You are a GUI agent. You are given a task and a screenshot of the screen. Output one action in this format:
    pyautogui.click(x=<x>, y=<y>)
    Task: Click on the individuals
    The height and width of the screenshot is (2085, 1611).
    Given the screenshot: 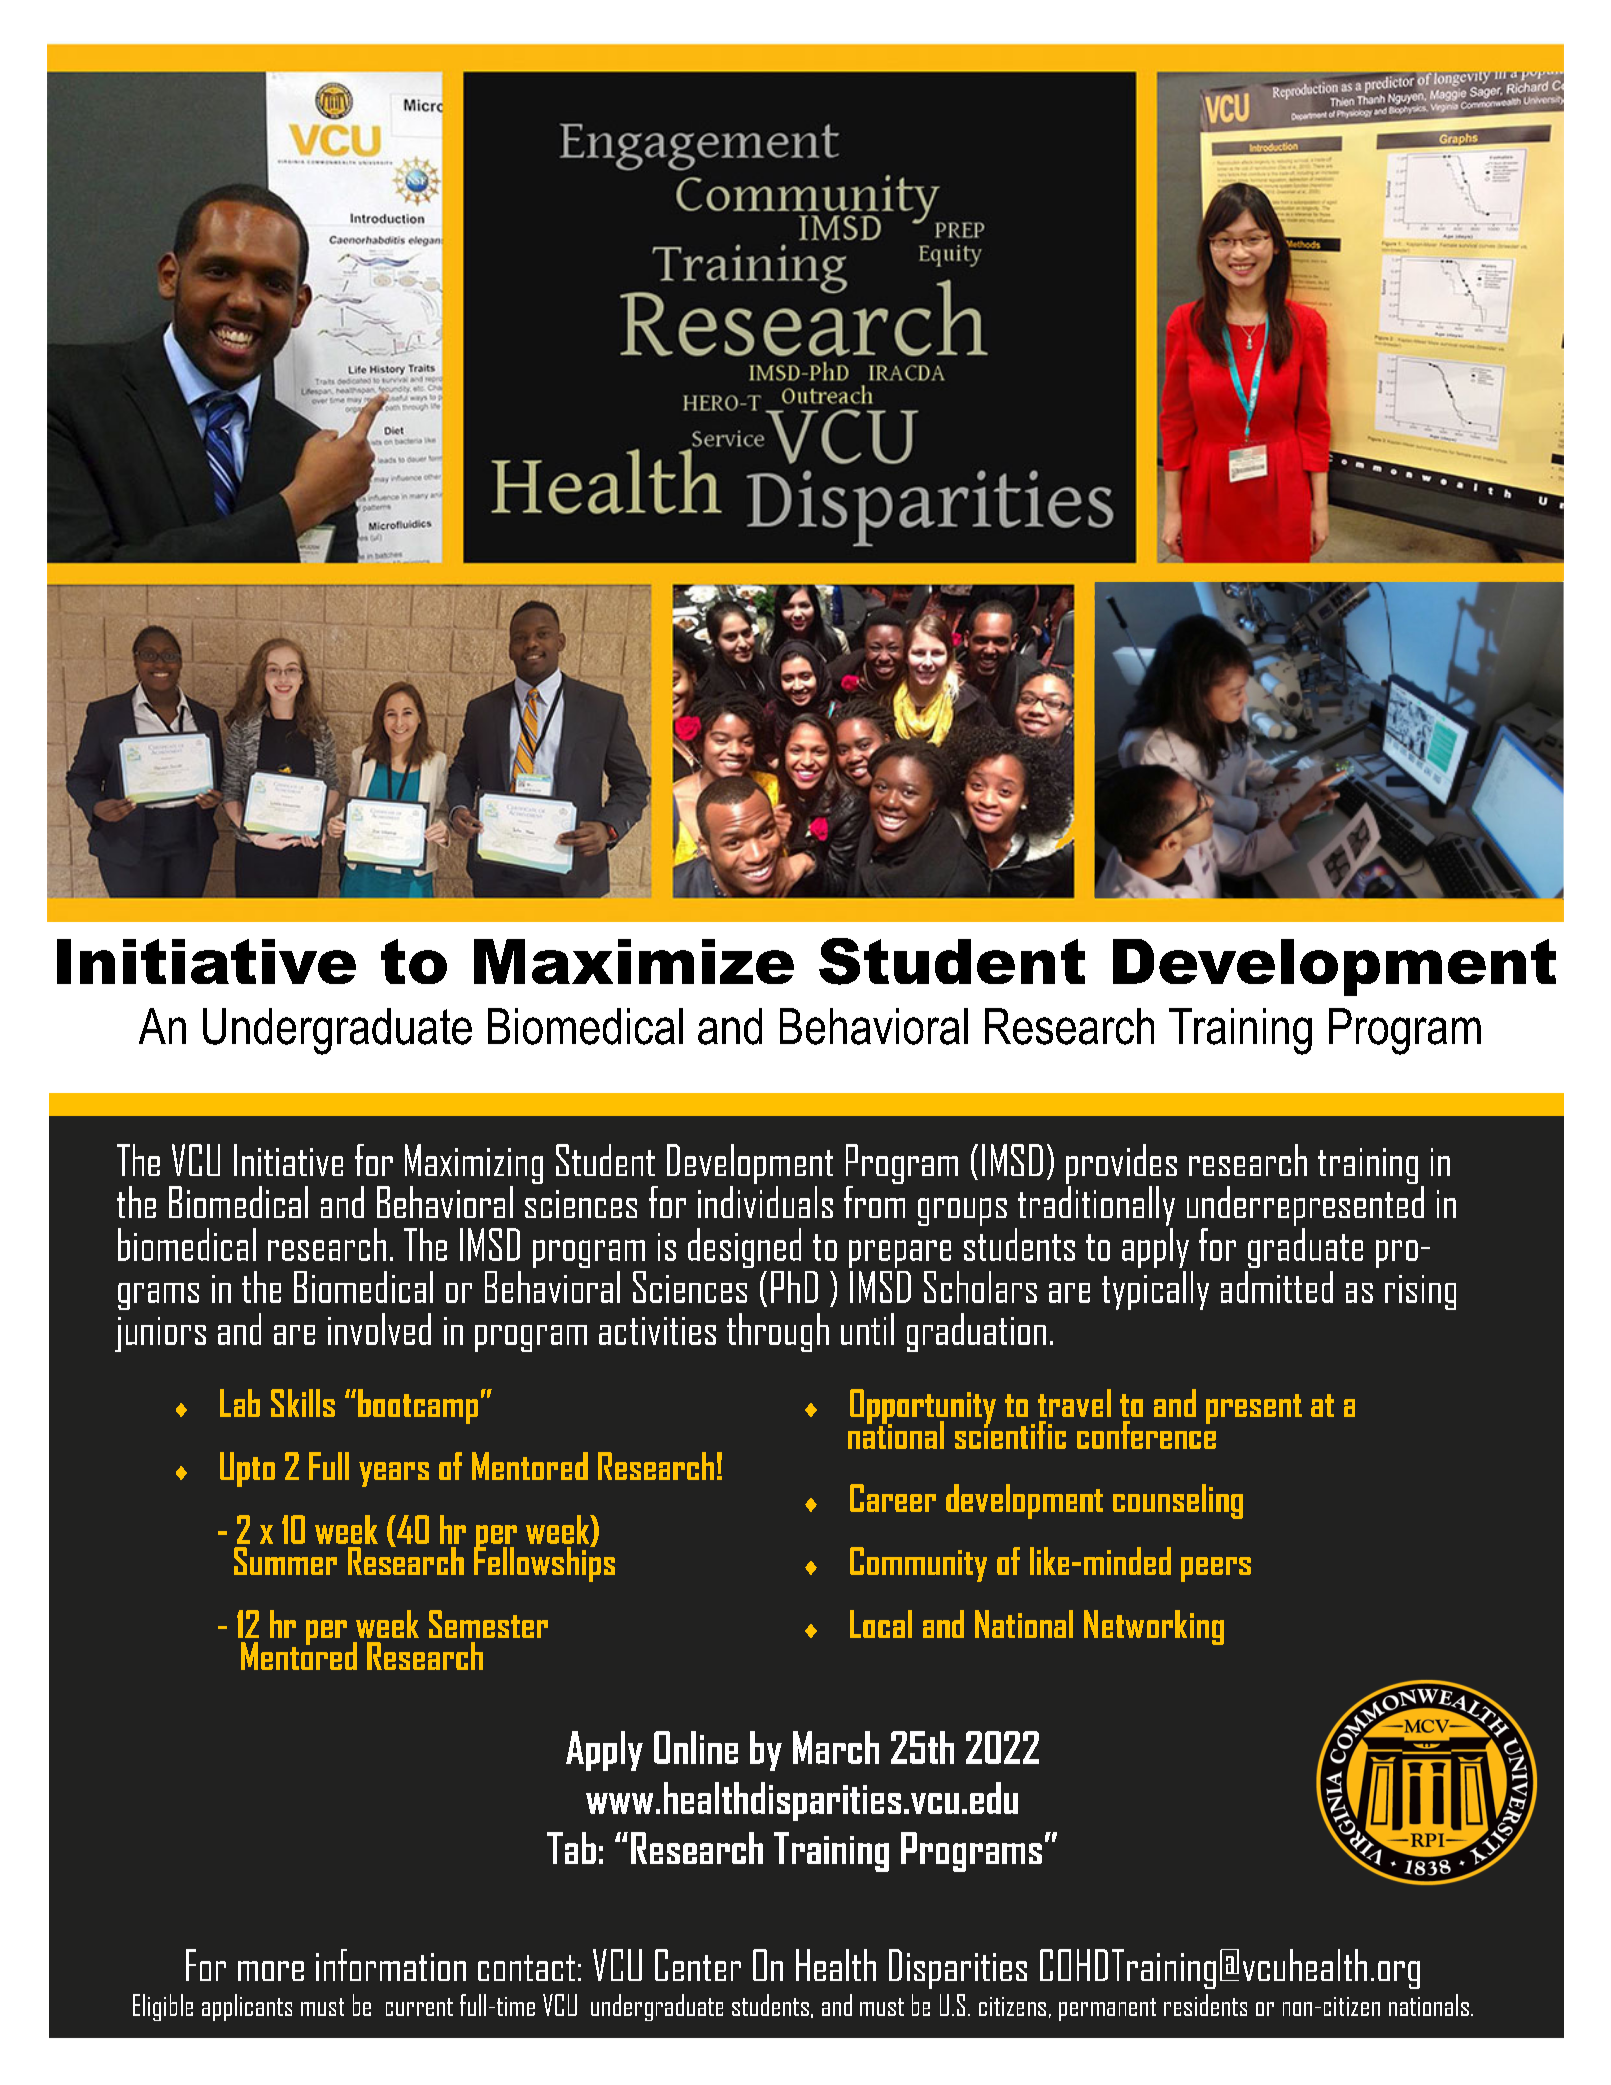 What is the action you would take?
    pyautogui.click(x=765, y=1202)
